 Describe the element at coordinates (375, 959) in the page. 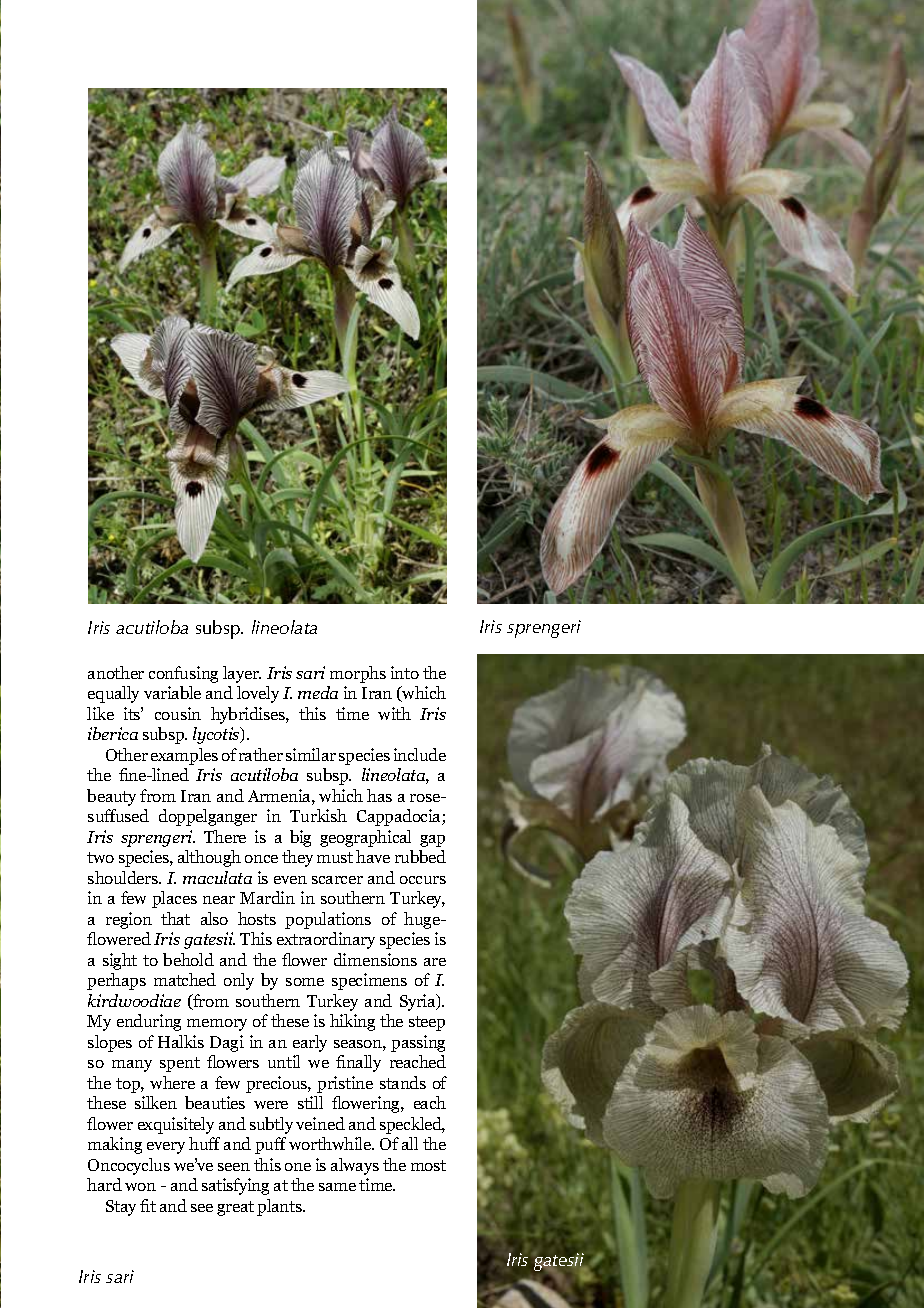

I see `dimensions` at that location.
